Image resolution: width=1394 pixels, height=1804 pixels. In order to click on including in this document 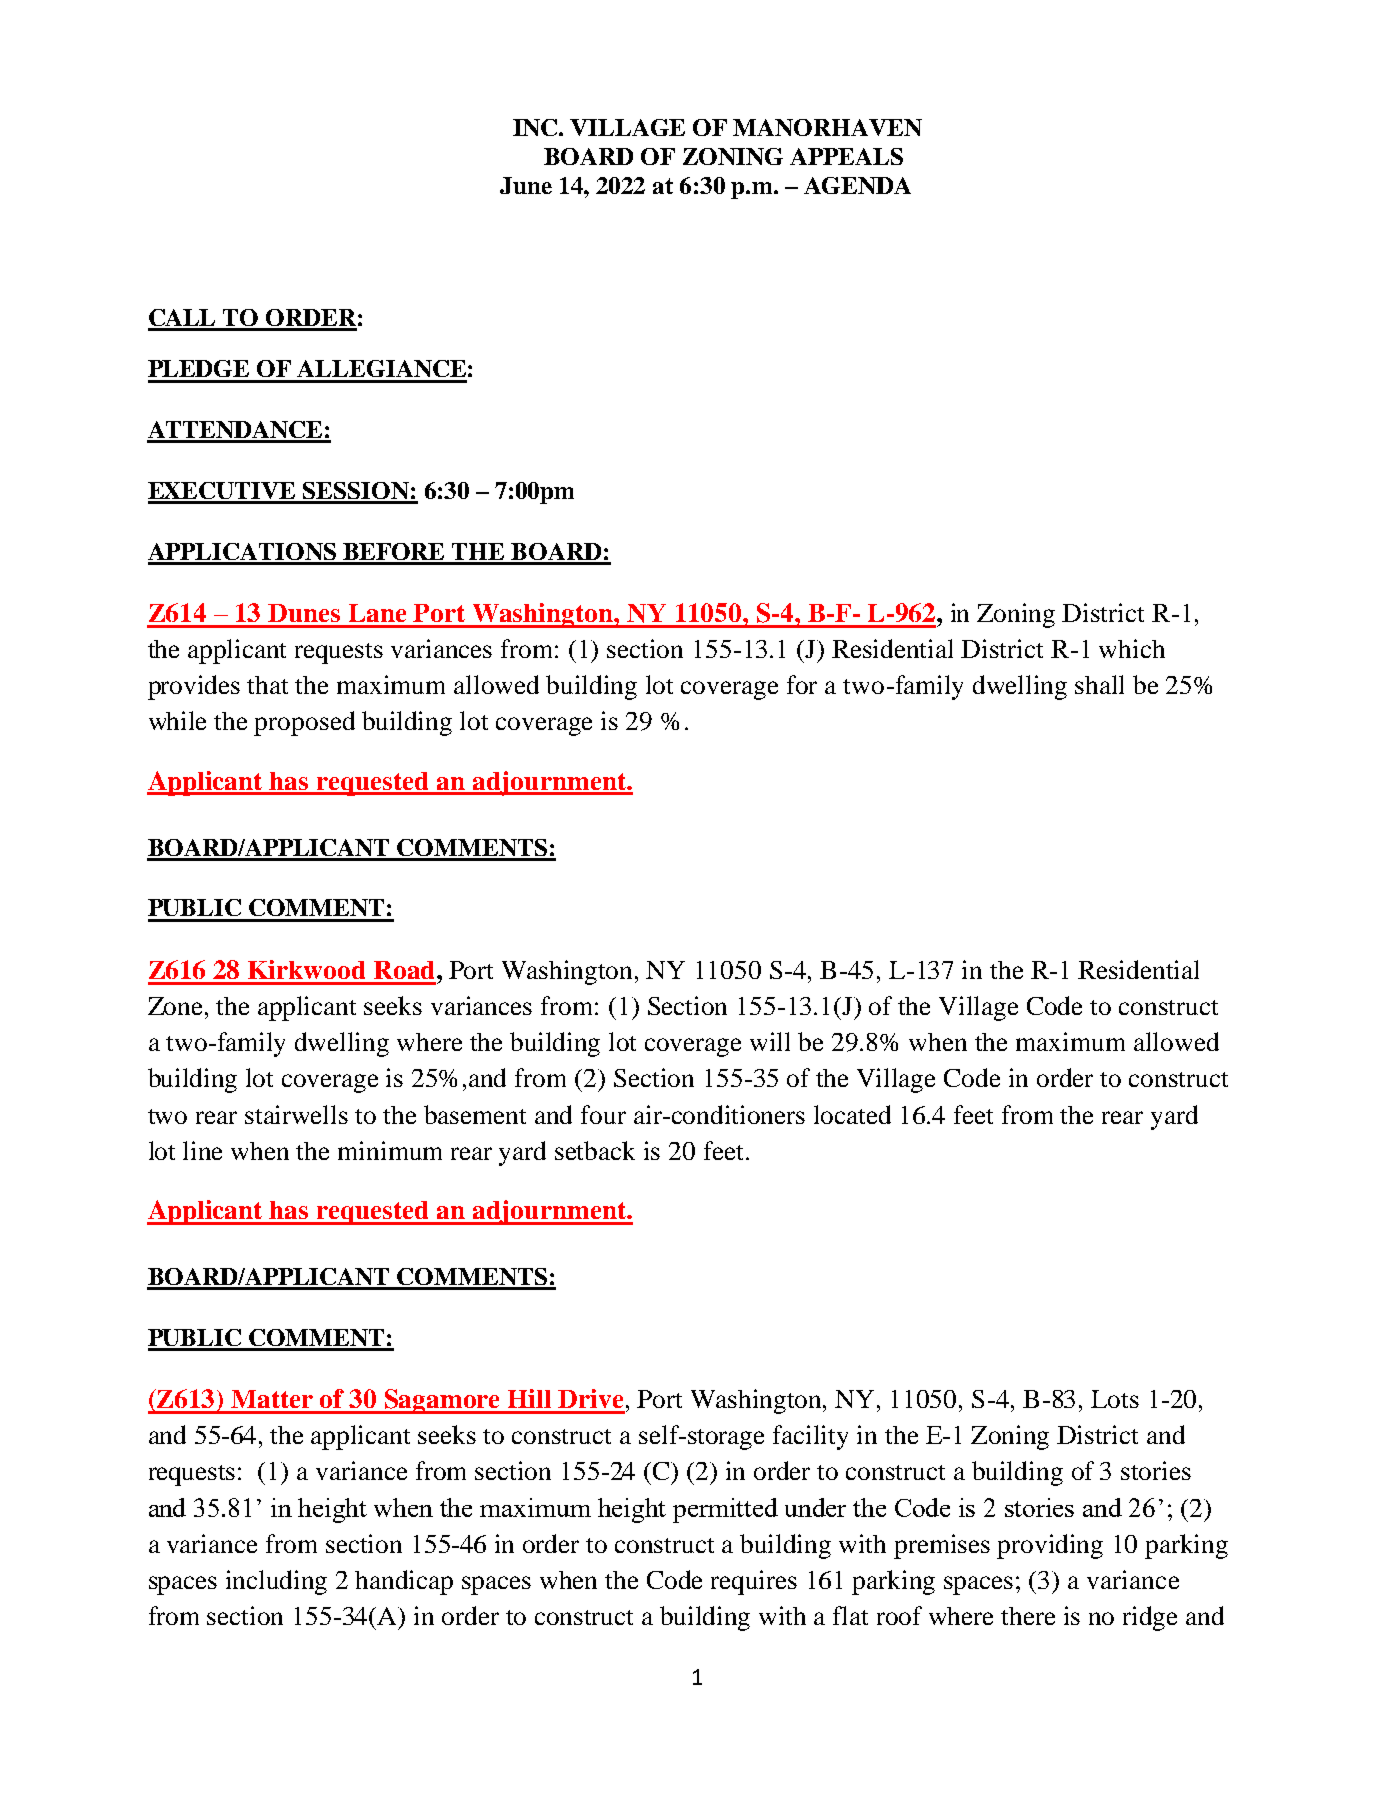, I will do `click(276, 1582)`.
